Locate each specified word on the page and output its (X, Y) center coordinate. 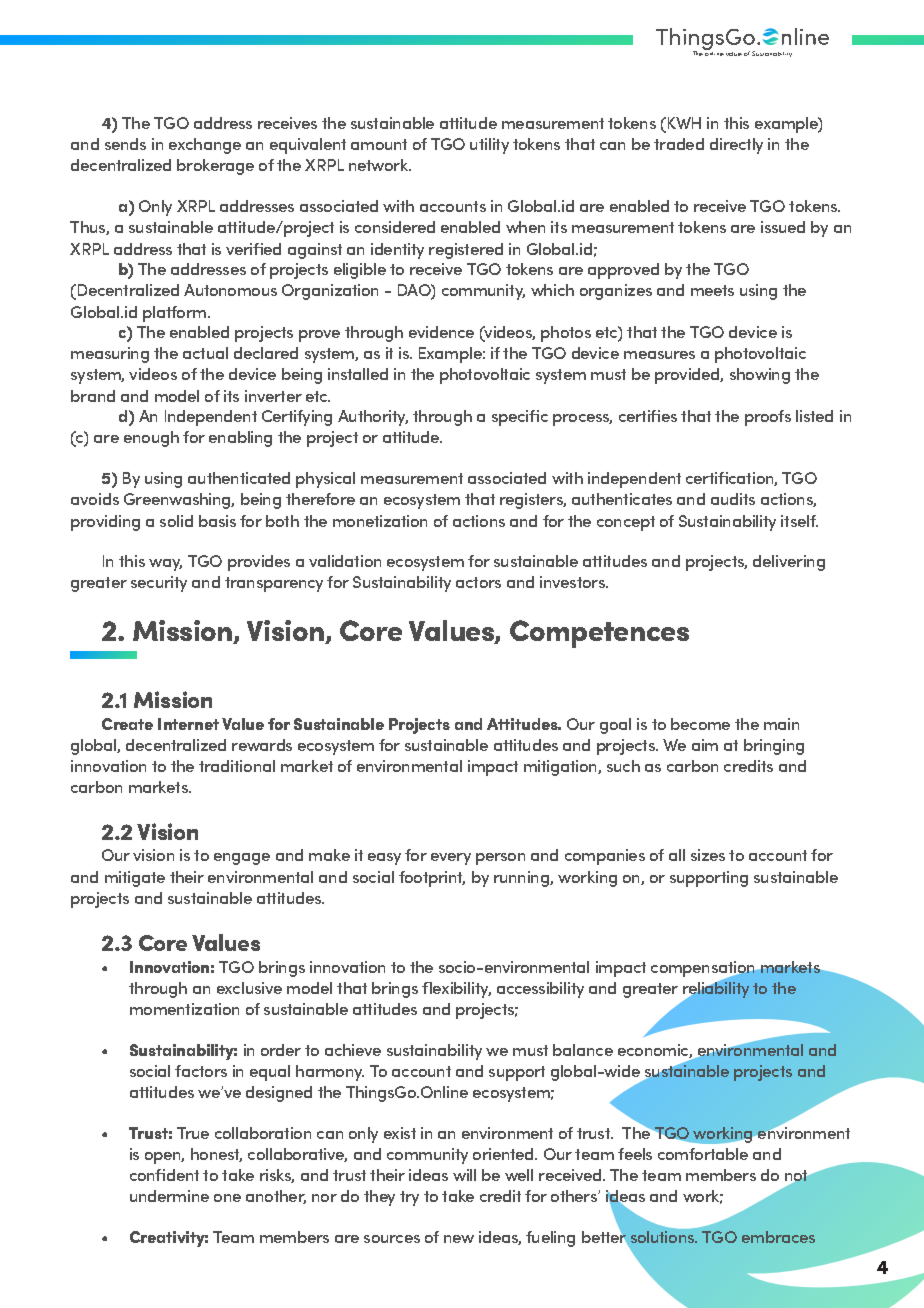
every (451, 859)
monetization (380, 521)
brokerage (215, 167)
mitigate (135, 879)
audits (733, 499)
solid (176, 521)
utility (489, 146)
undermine (169, 1196)
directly (736, 146)
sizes (708, 855)
